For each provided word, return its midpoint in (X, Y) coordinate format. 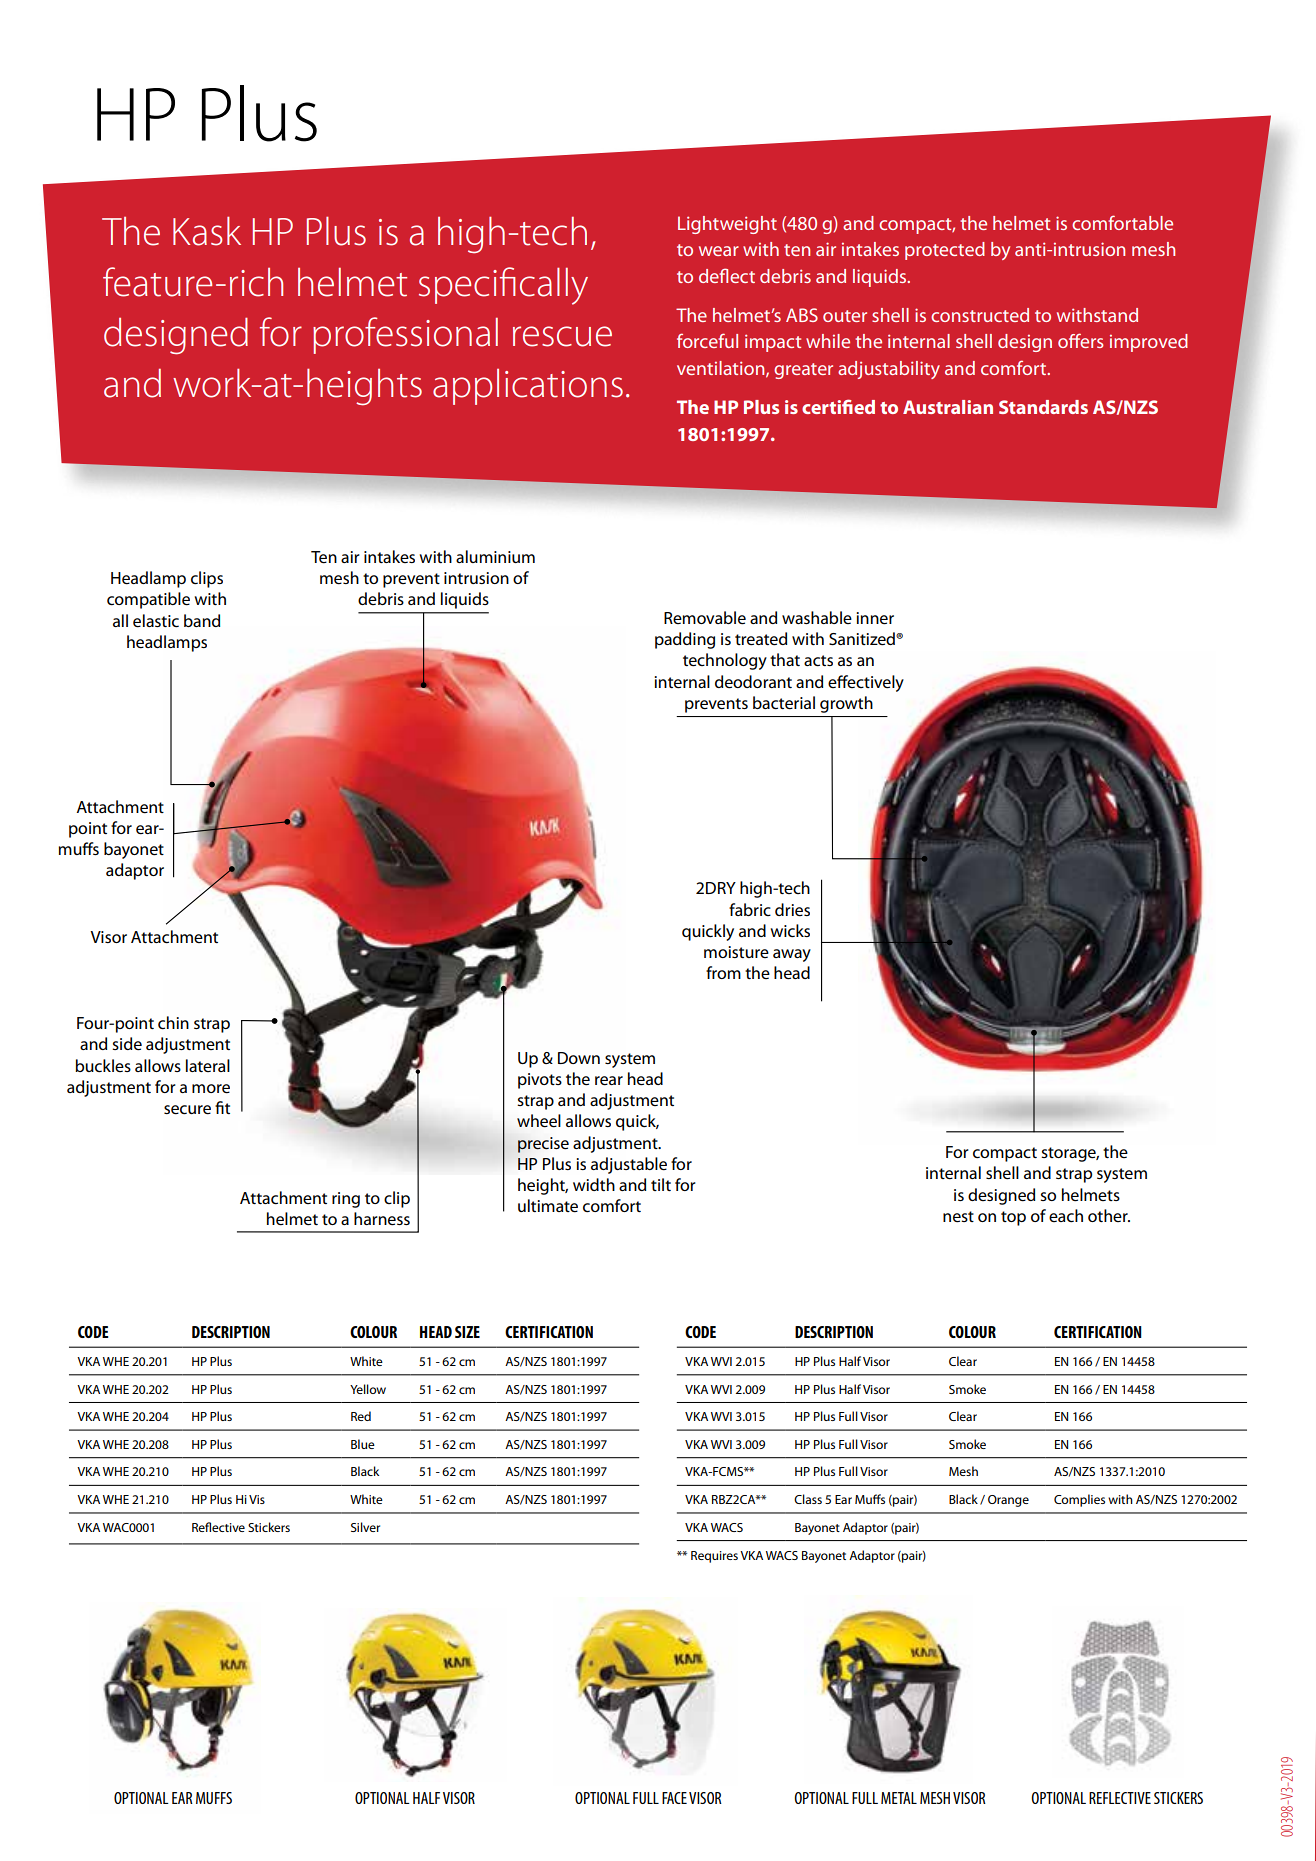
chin (173, 1022)
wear (719, 251)
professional (405, 335)
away (792, 955)
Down (579, 1058)
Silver (365, 1527)
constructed (980, 315)
